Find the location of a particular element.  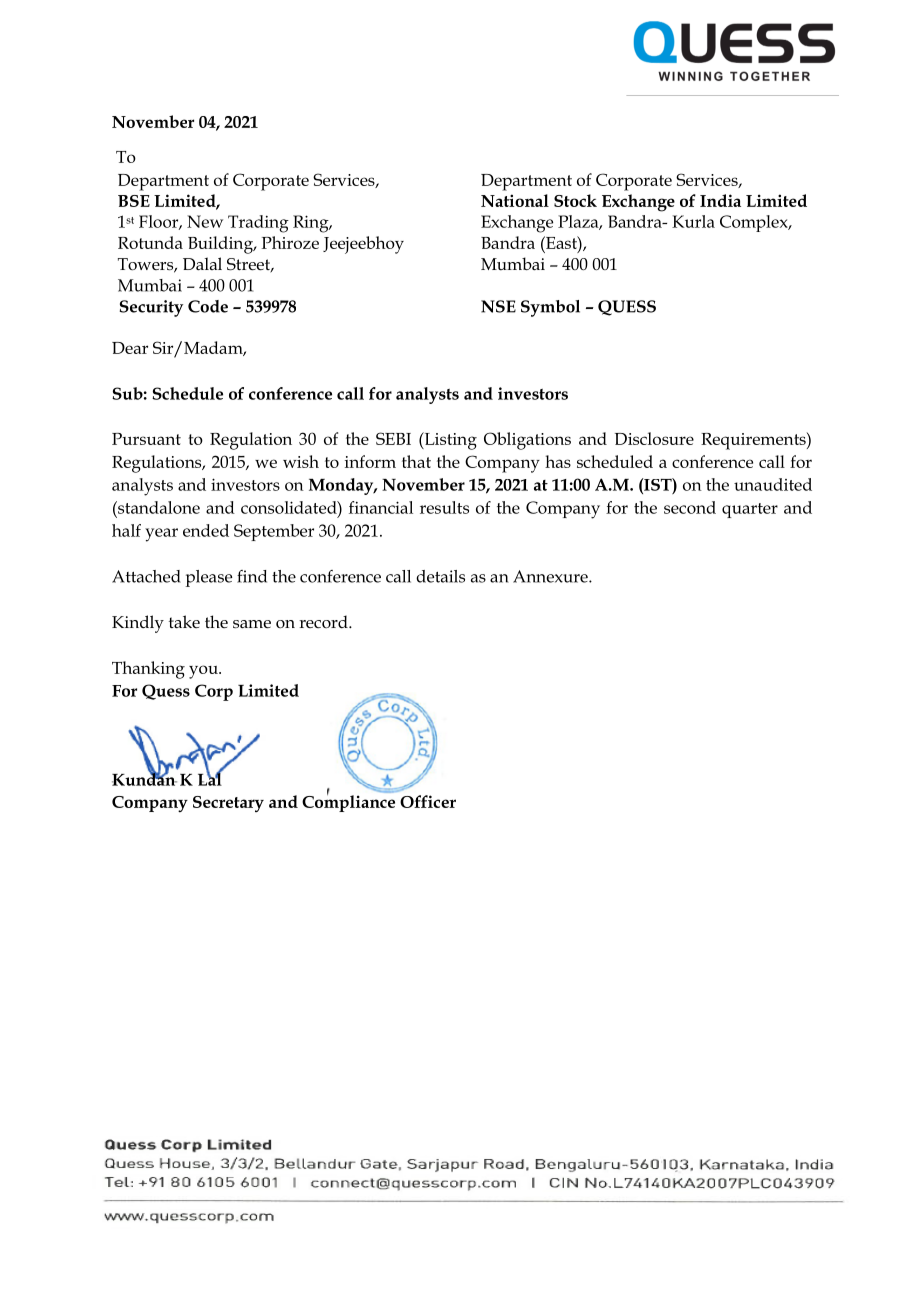

Secretary is located at coordinates (228, 804).
